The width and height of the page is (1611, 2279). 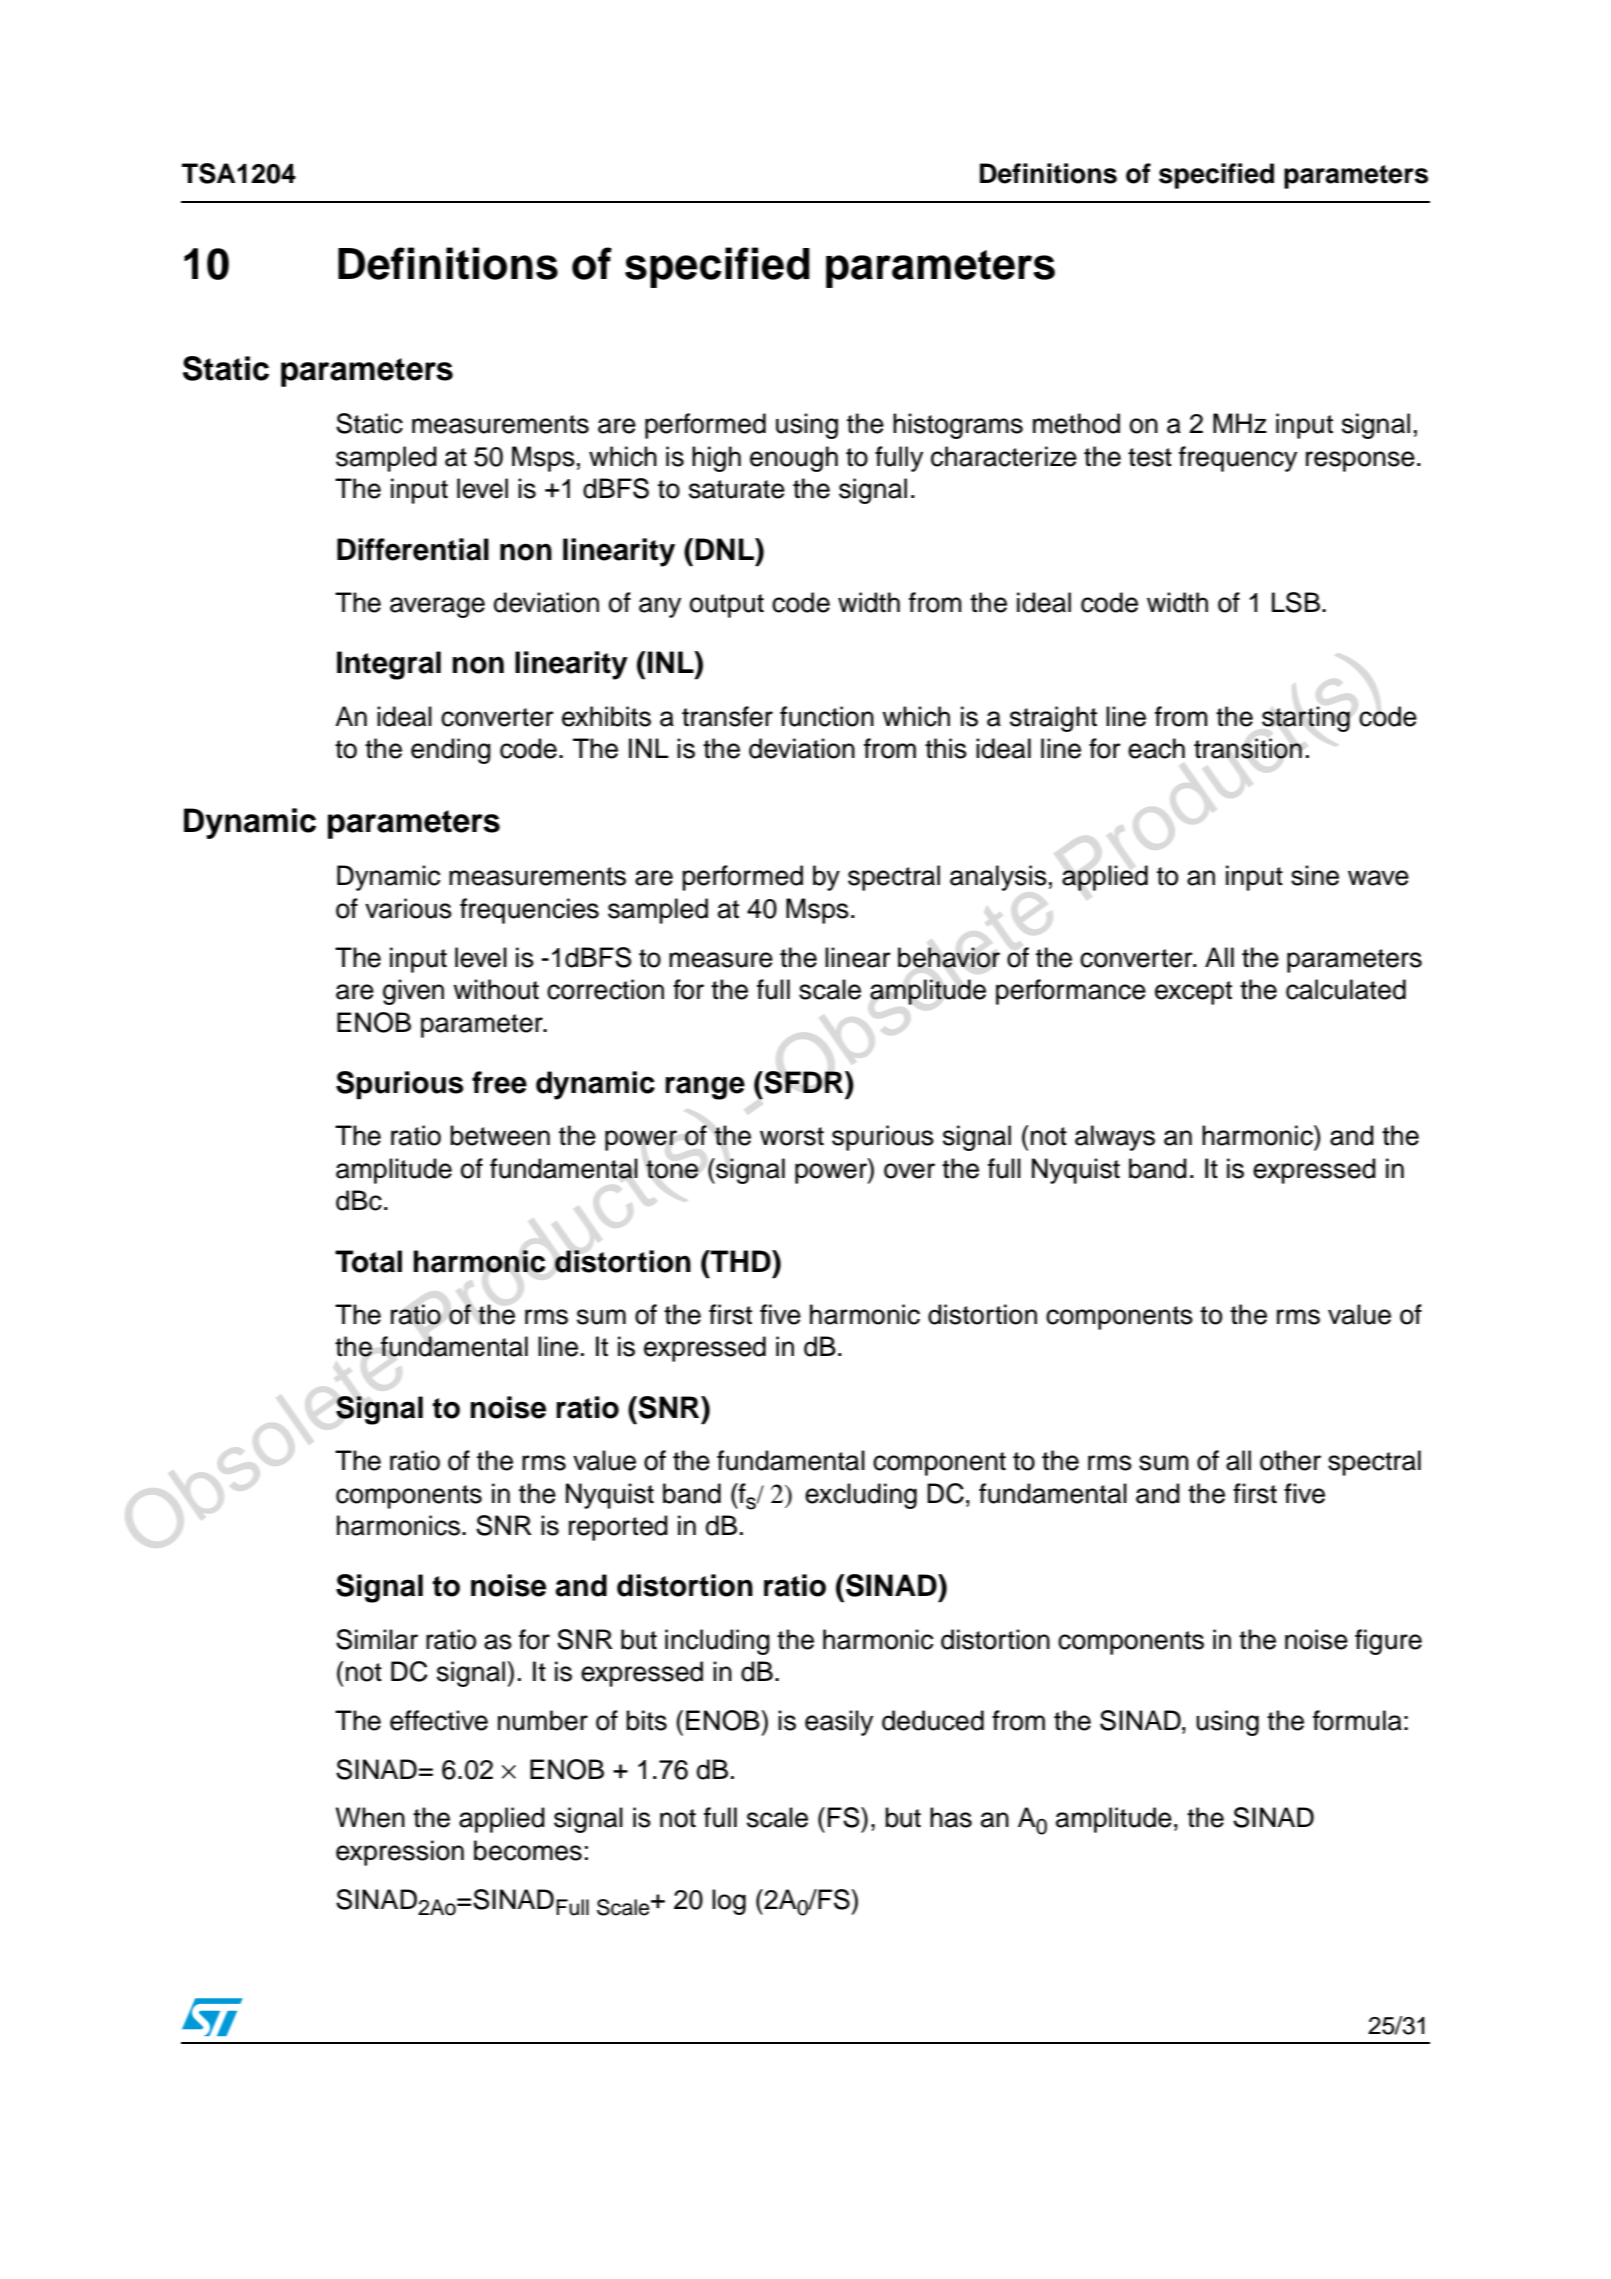 I want to click on enough, so click(x=794, y=459).
